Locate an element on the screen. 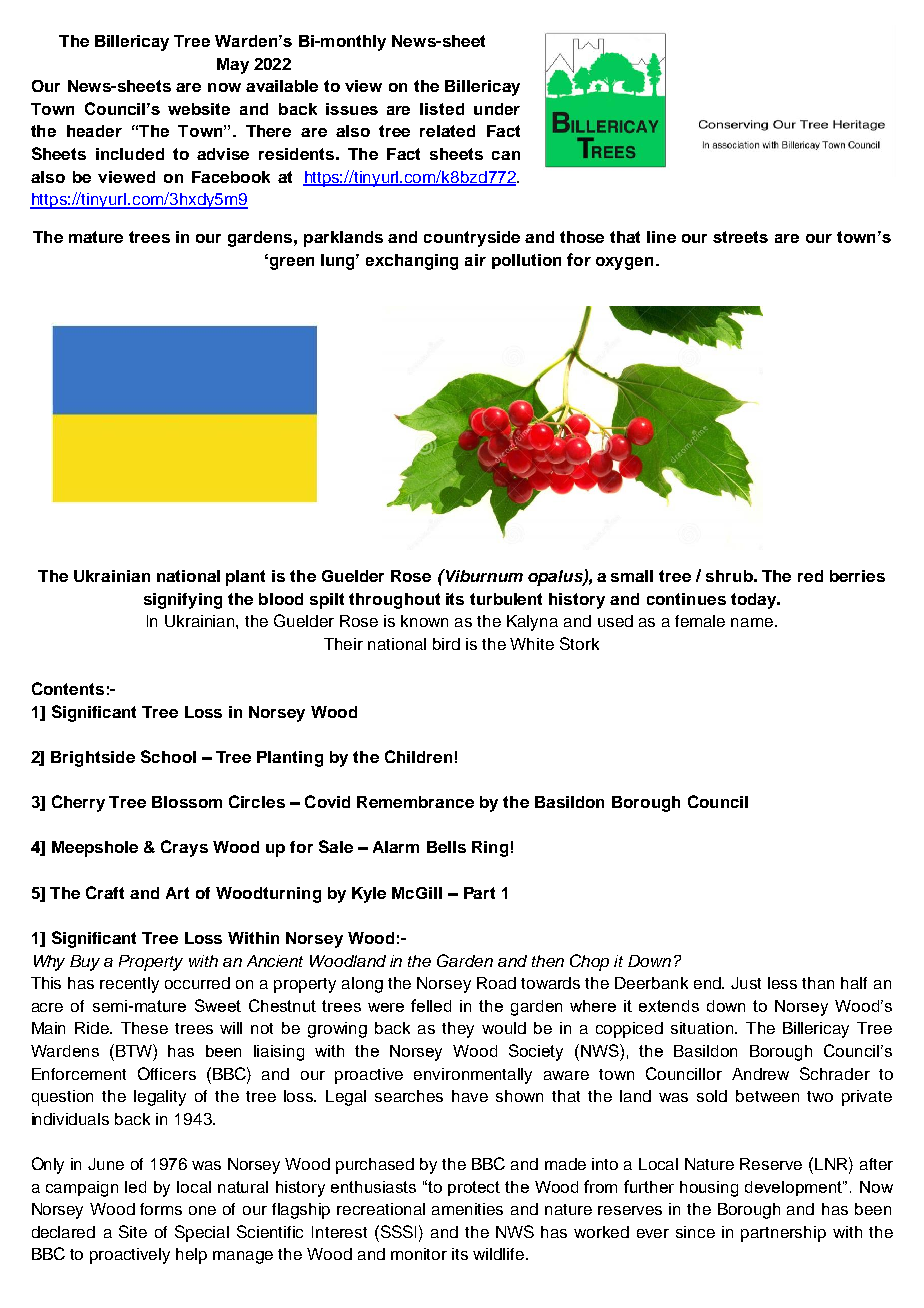  less is located at coordinates (782, 983).
